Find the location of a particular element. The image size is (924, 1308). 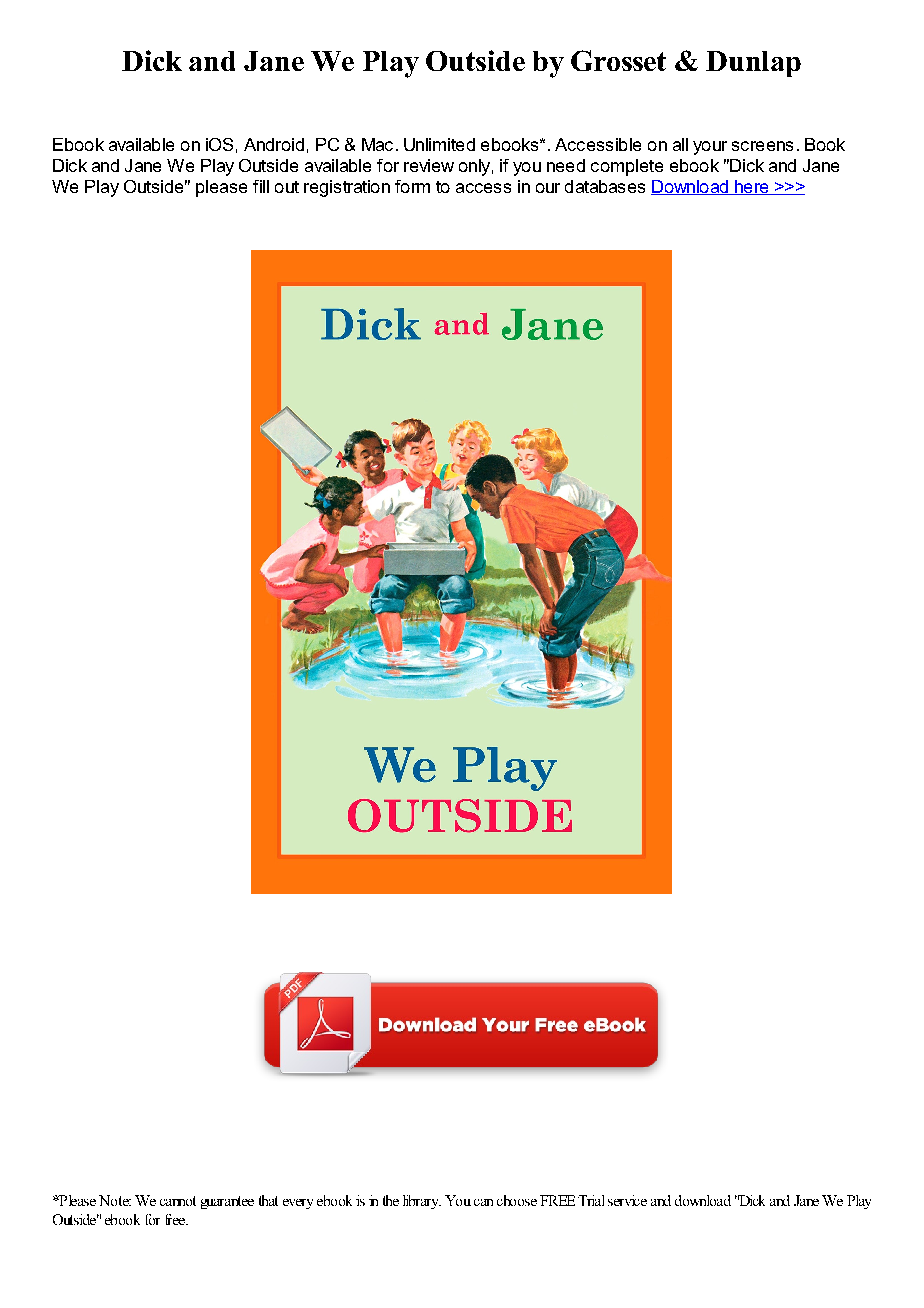

need is located at coordinates (566, 165).
